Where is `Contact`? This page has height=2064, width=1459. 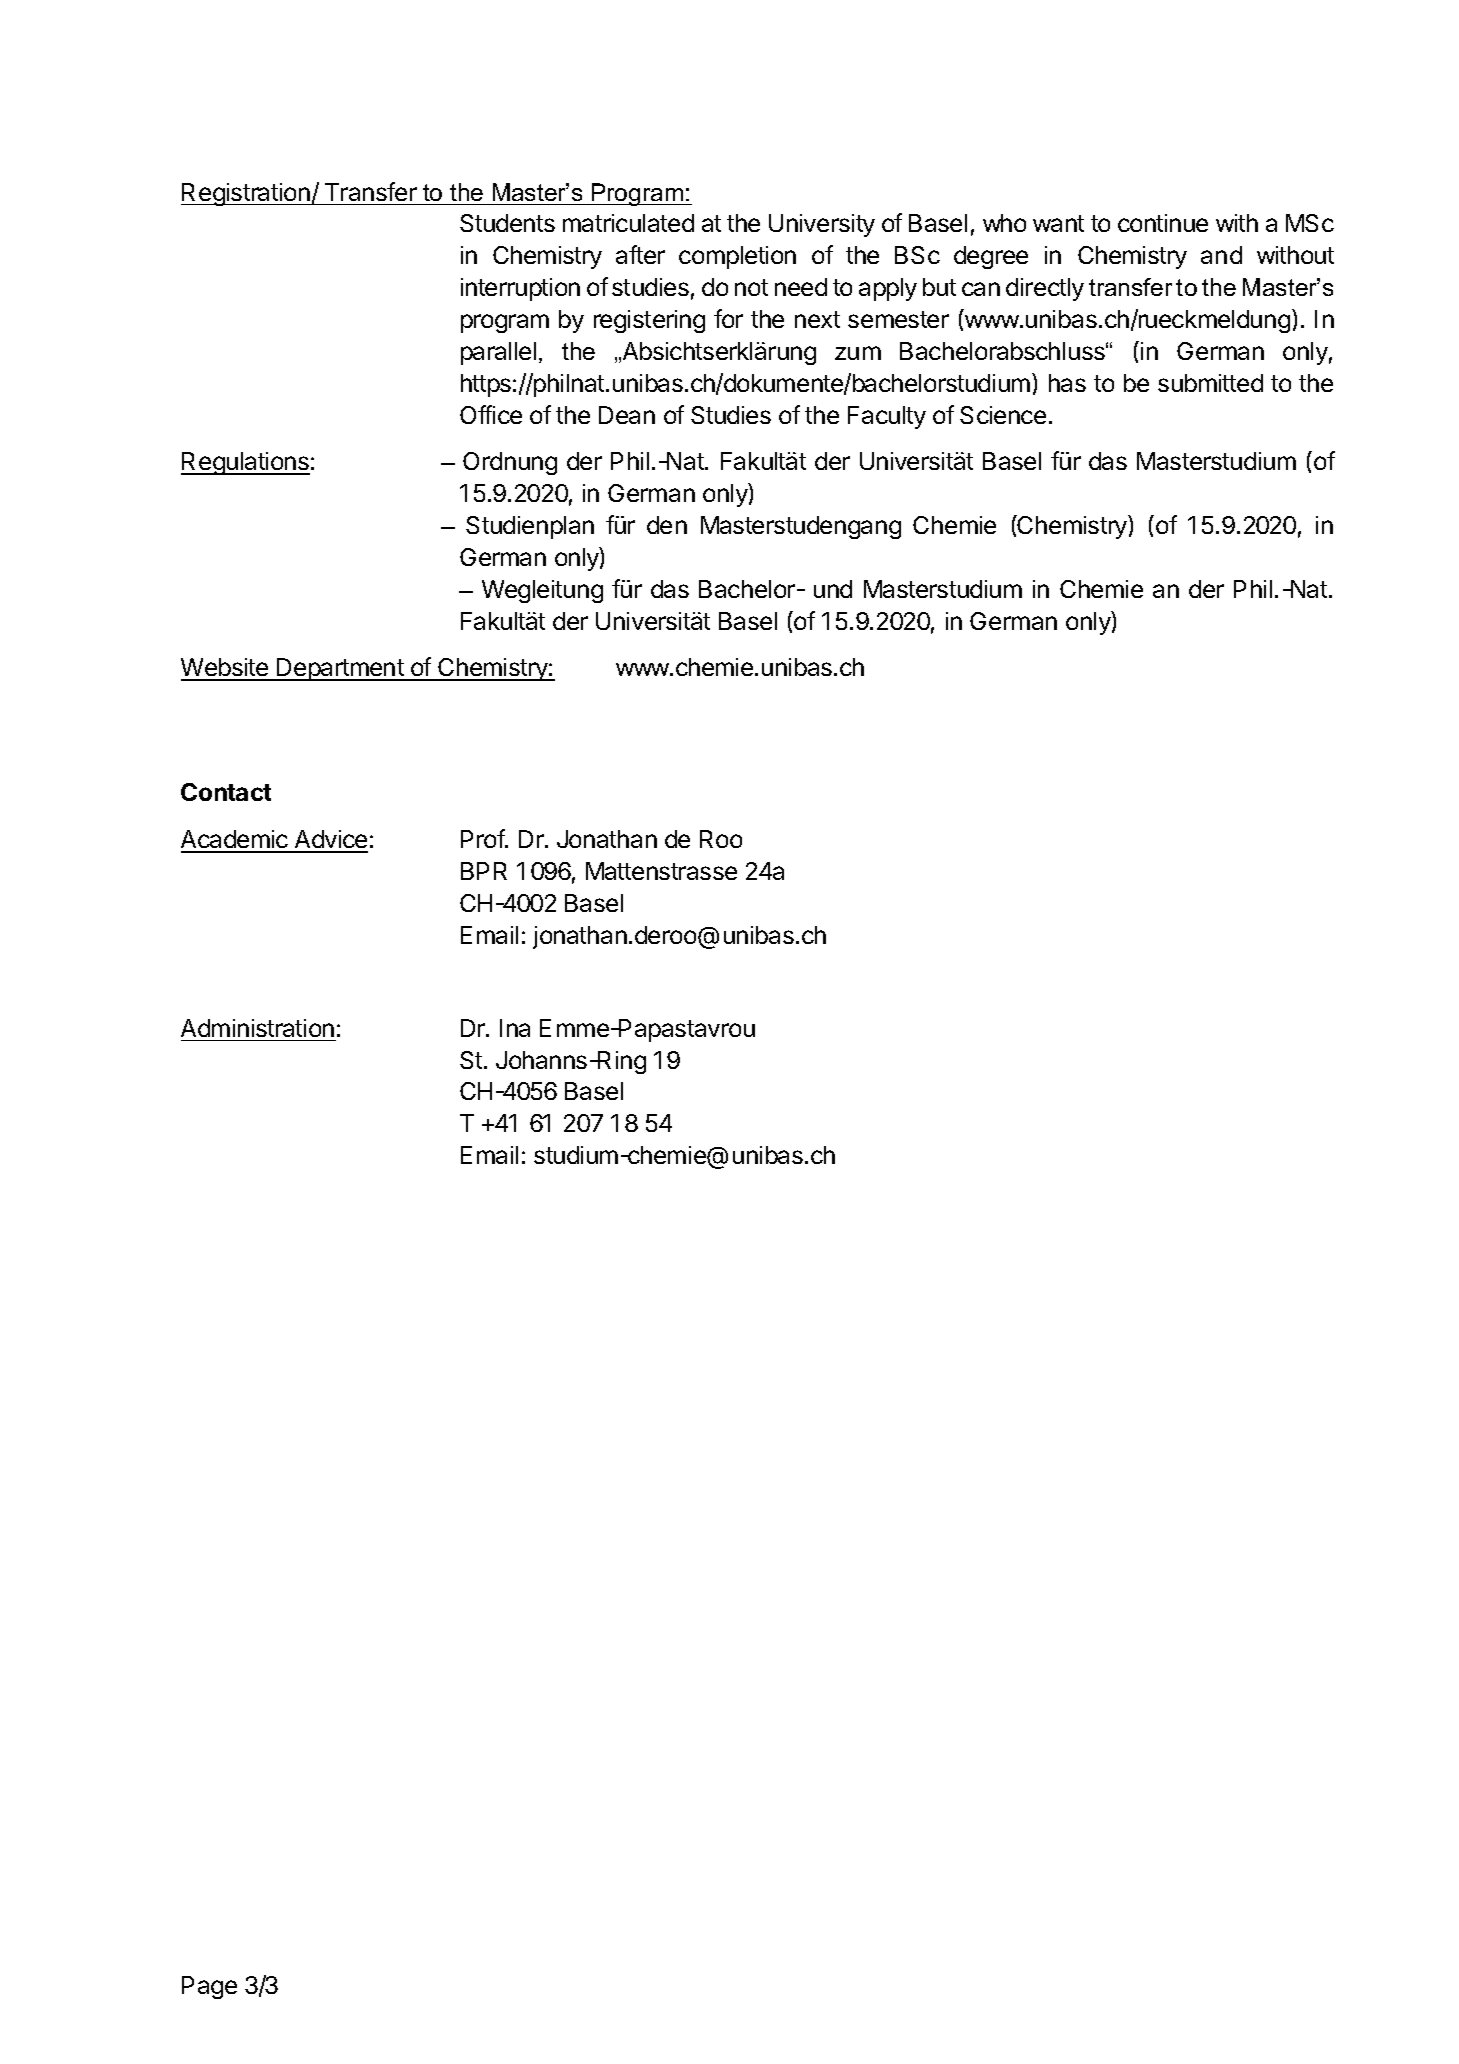
Contact is located at coordinates (226, 792).
